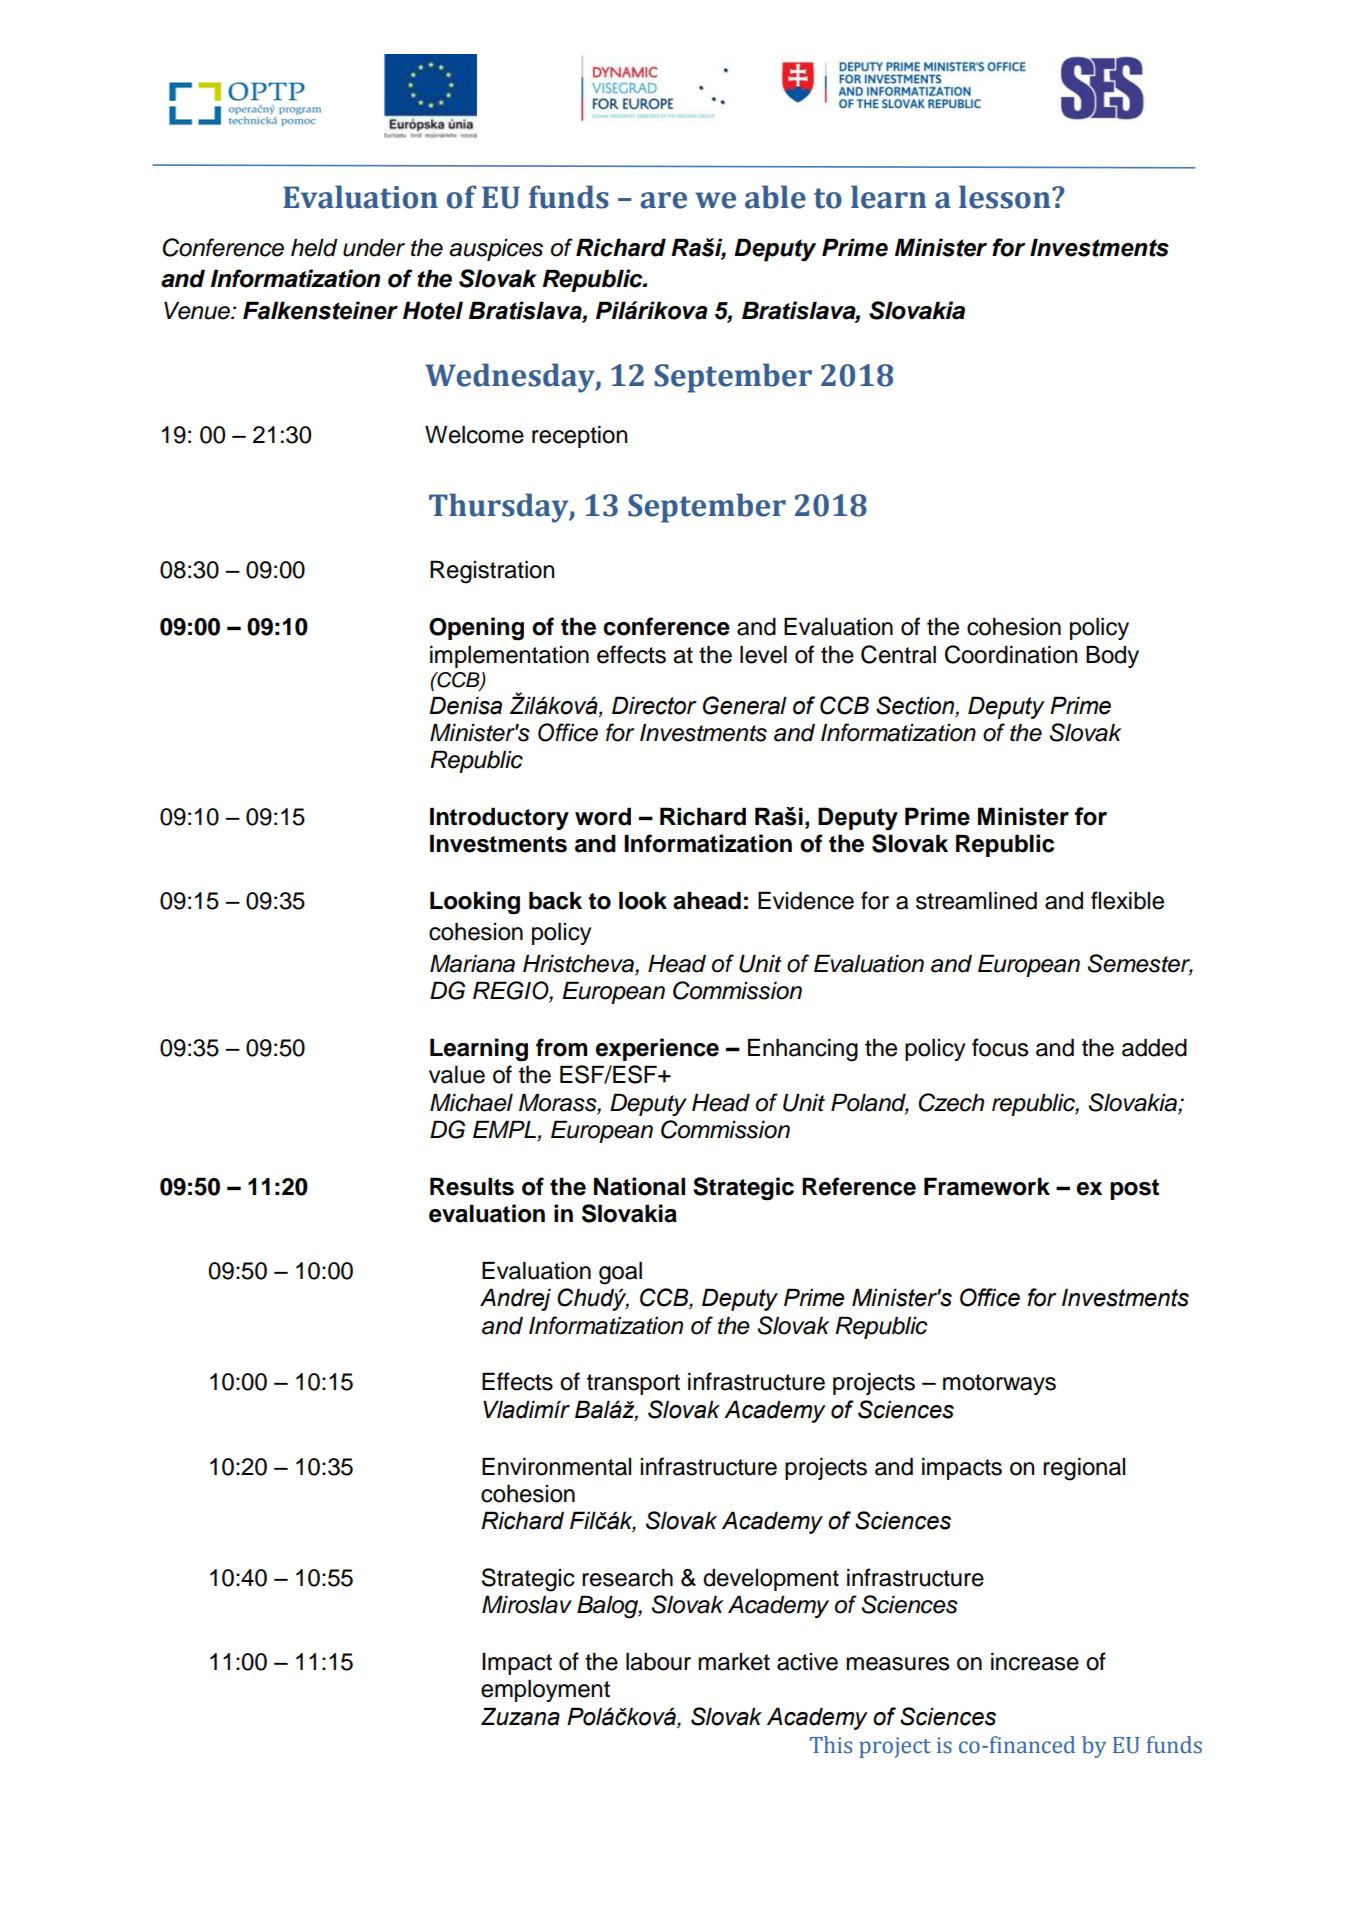 The width and height of the screenshot is (1348, 1906). I want to click on increase, so click(1035, 1661).
